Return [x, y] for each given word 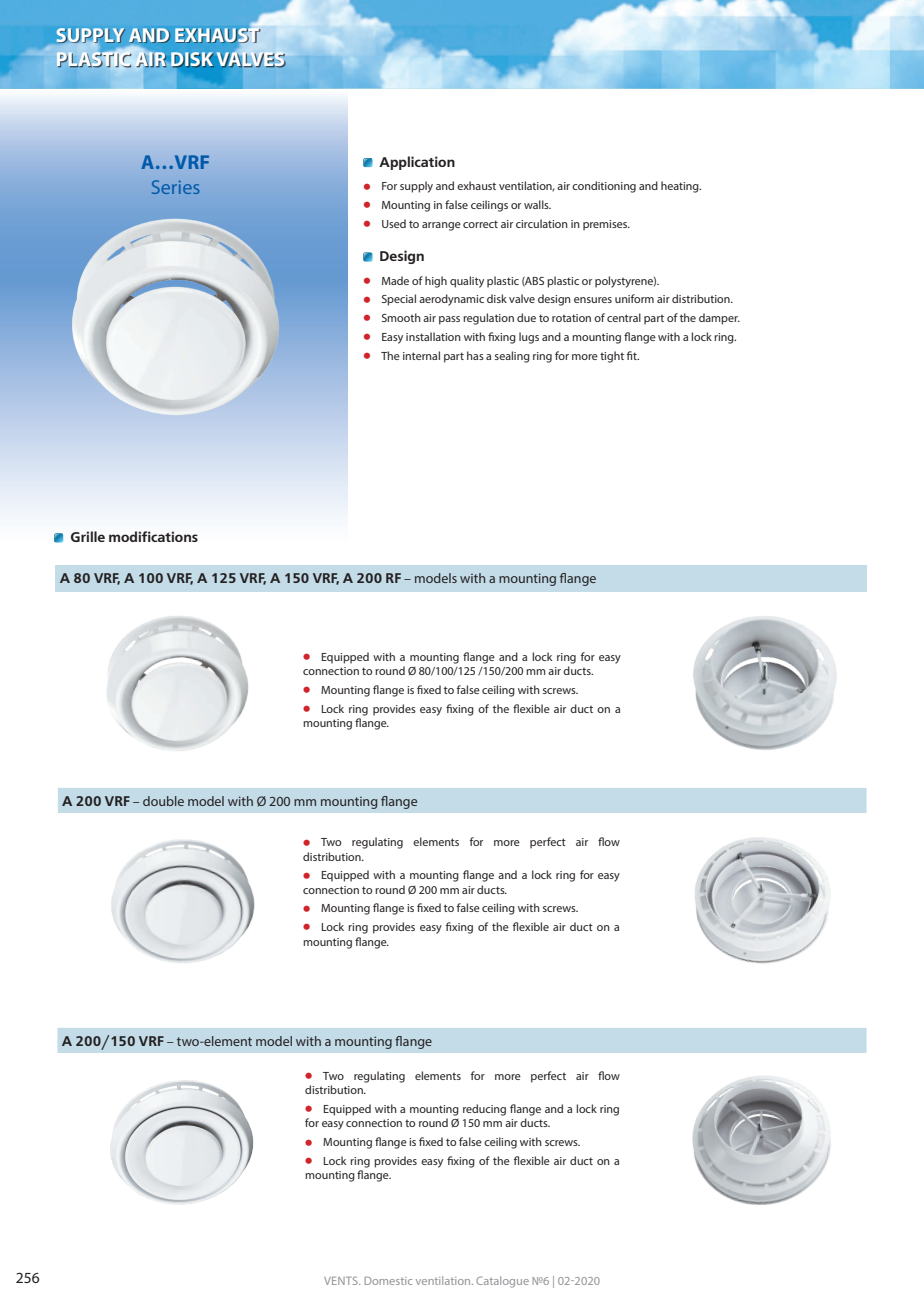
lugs [529, 338]
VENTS [342, 1280]
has [475, 355]
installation [433, 336]
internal [421, 355]
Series [175, 187]
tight [612, 357]
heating [681, 187]
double [163, 801]
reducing [484, 1110]
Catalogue [502, 1282]
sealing [512, 357]
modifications [153, 536]
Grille [88, 536]
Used [394, 223]
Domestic [388, 1281]
